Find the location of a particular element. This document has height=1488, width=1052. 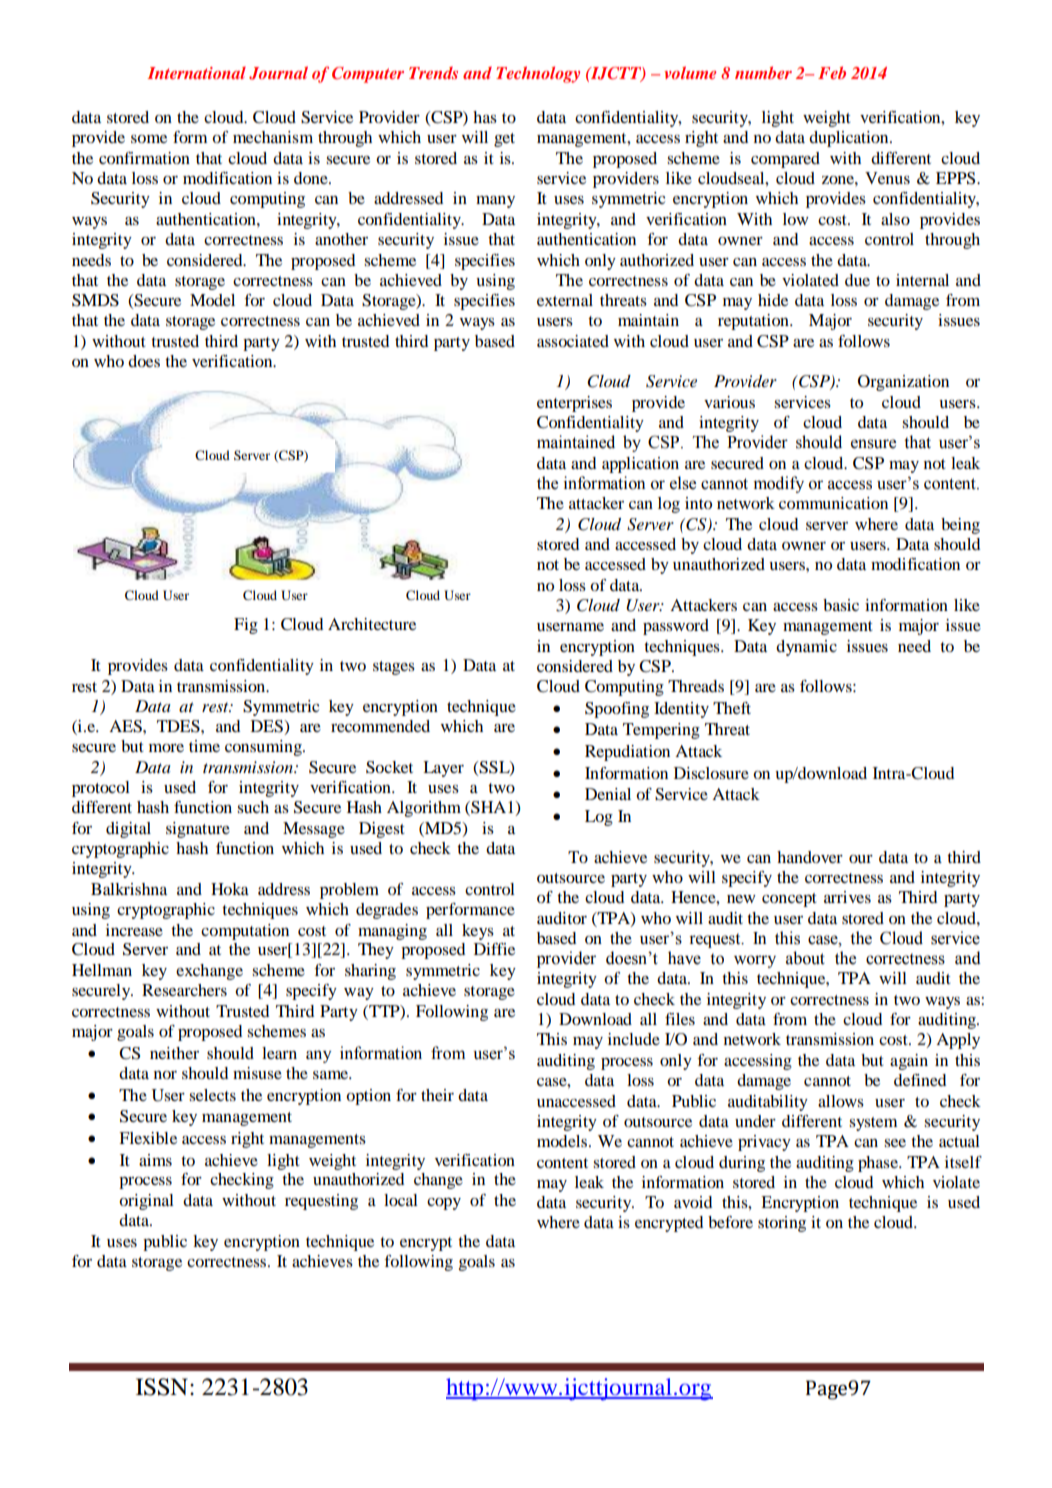

storing is located at coordinates (782, 1224).
